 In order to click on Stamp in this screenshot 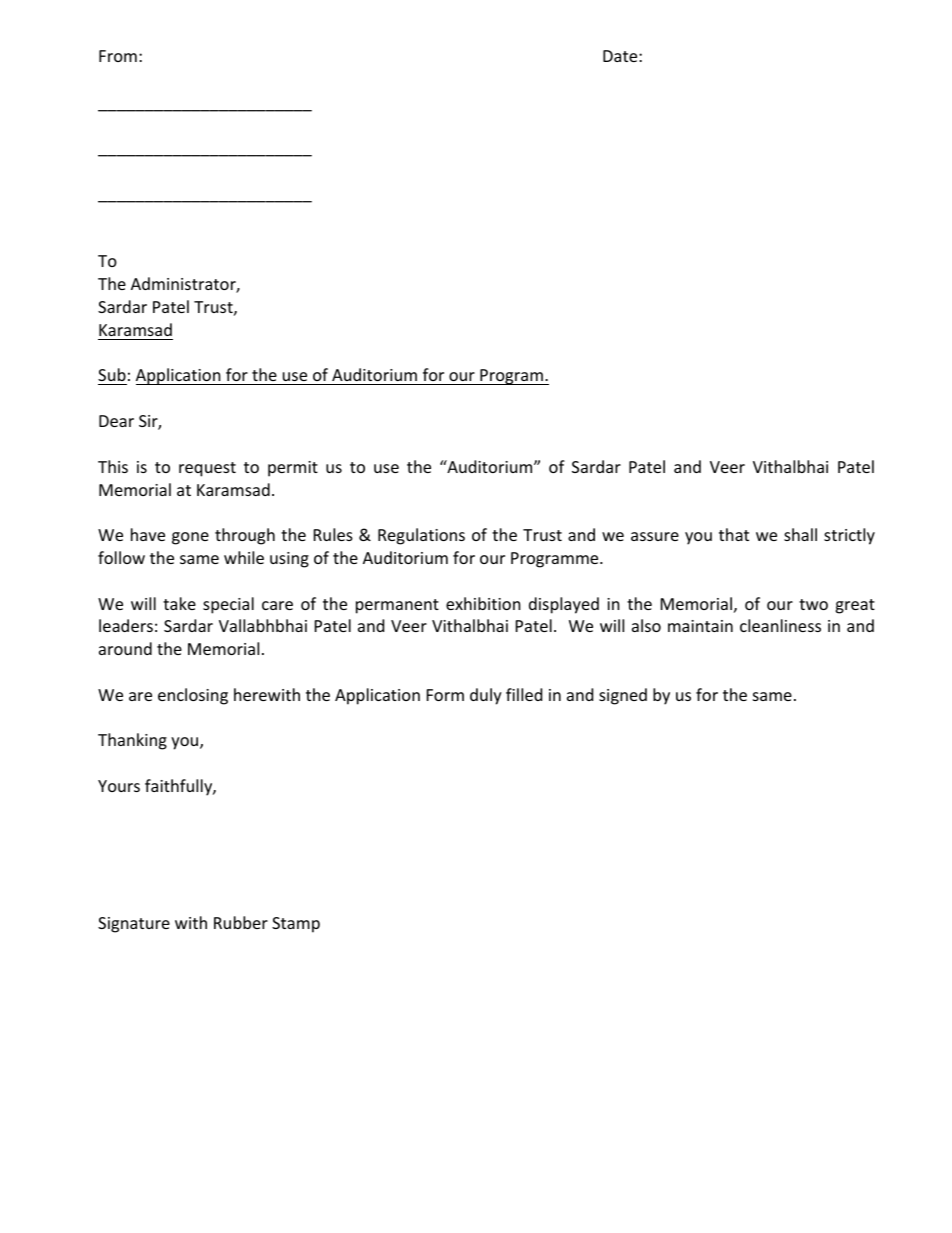, I will do `click(296, 925)`.
